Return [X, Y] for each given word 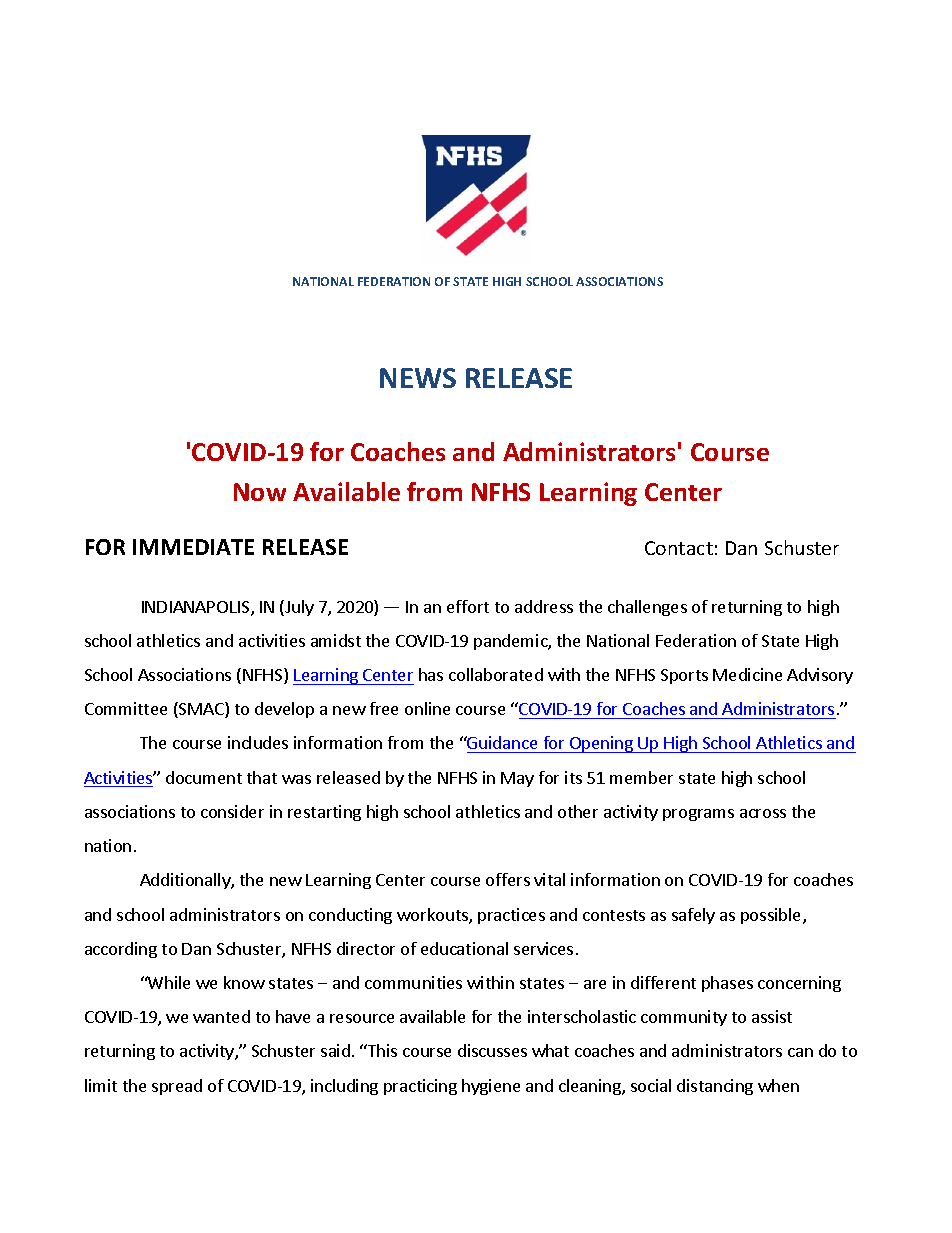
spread [177, 1087]
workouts [433, 916]
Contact [679, 548]
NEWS [418, 378]
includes [258, 742]
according [121, 950]
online [427, 708]
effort [468, 606]
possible [772, 916]
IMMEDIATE [193, 547]
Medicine [747, 674]
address [544, 606]
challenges [647, 608]
